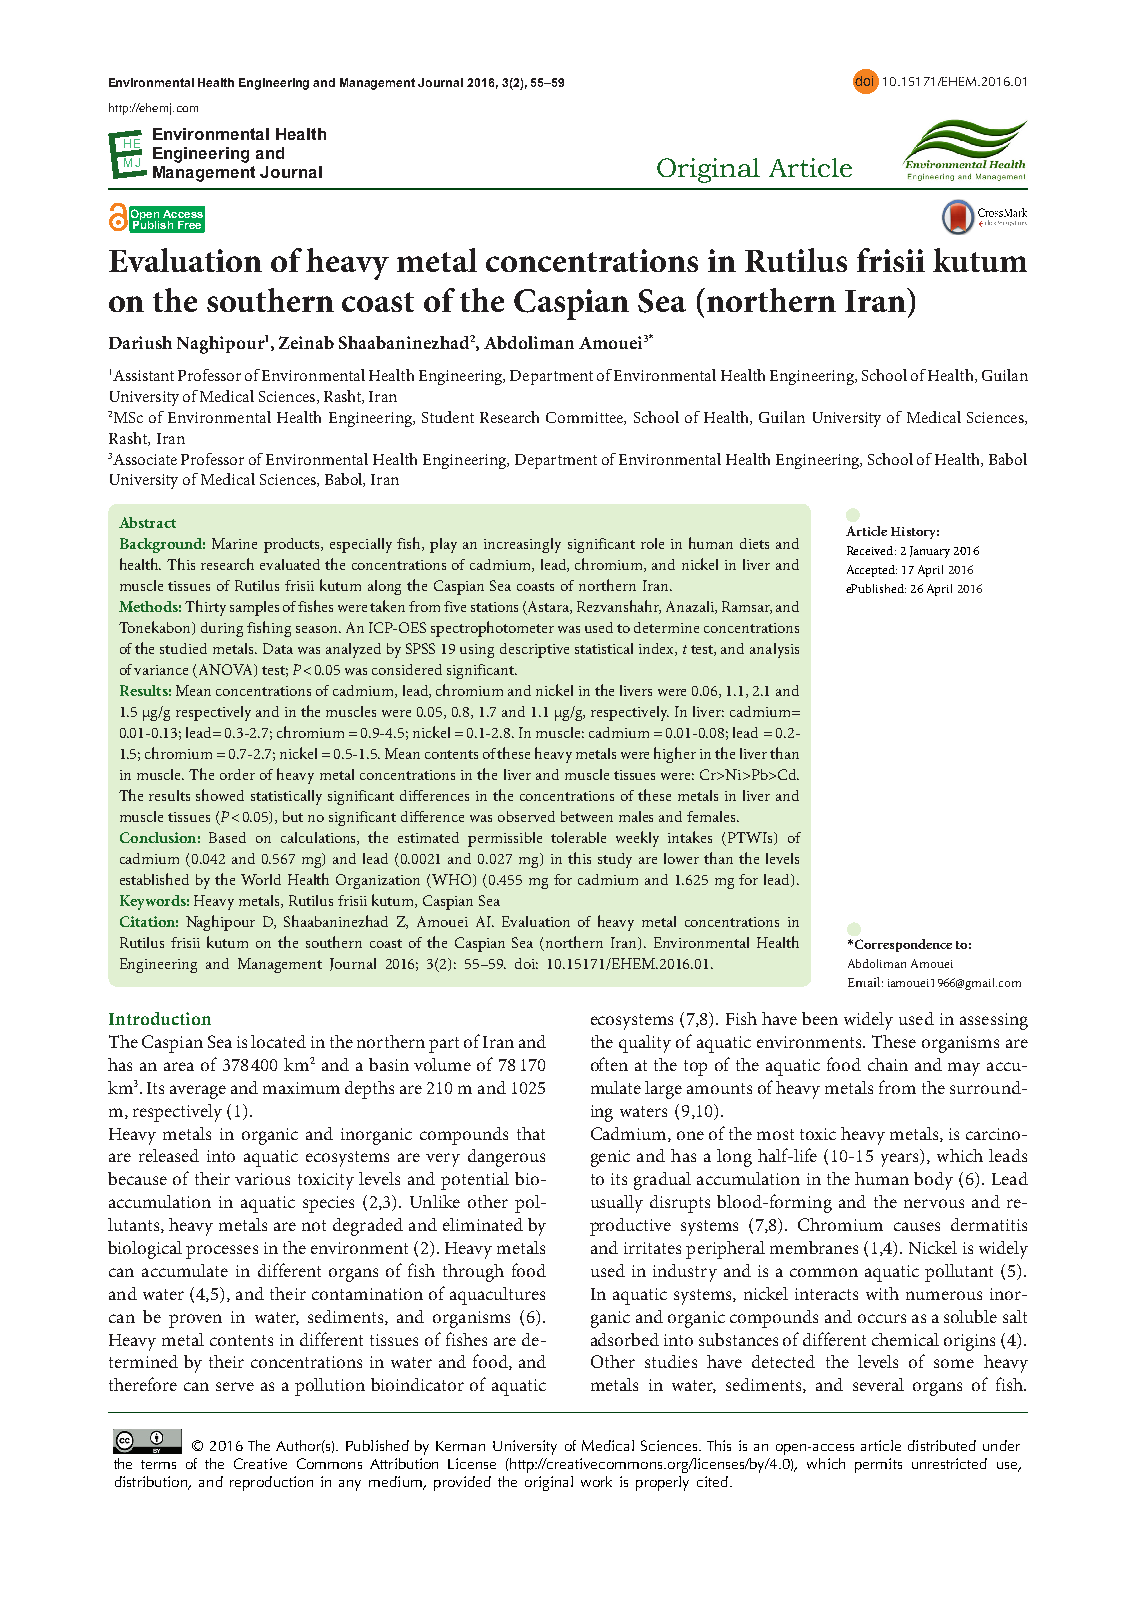 The height and width of the document is (1606, 1136). What do you see at coordinates (774, 650) in the document?
I see `analysis` at bounding box center [774, 650].
